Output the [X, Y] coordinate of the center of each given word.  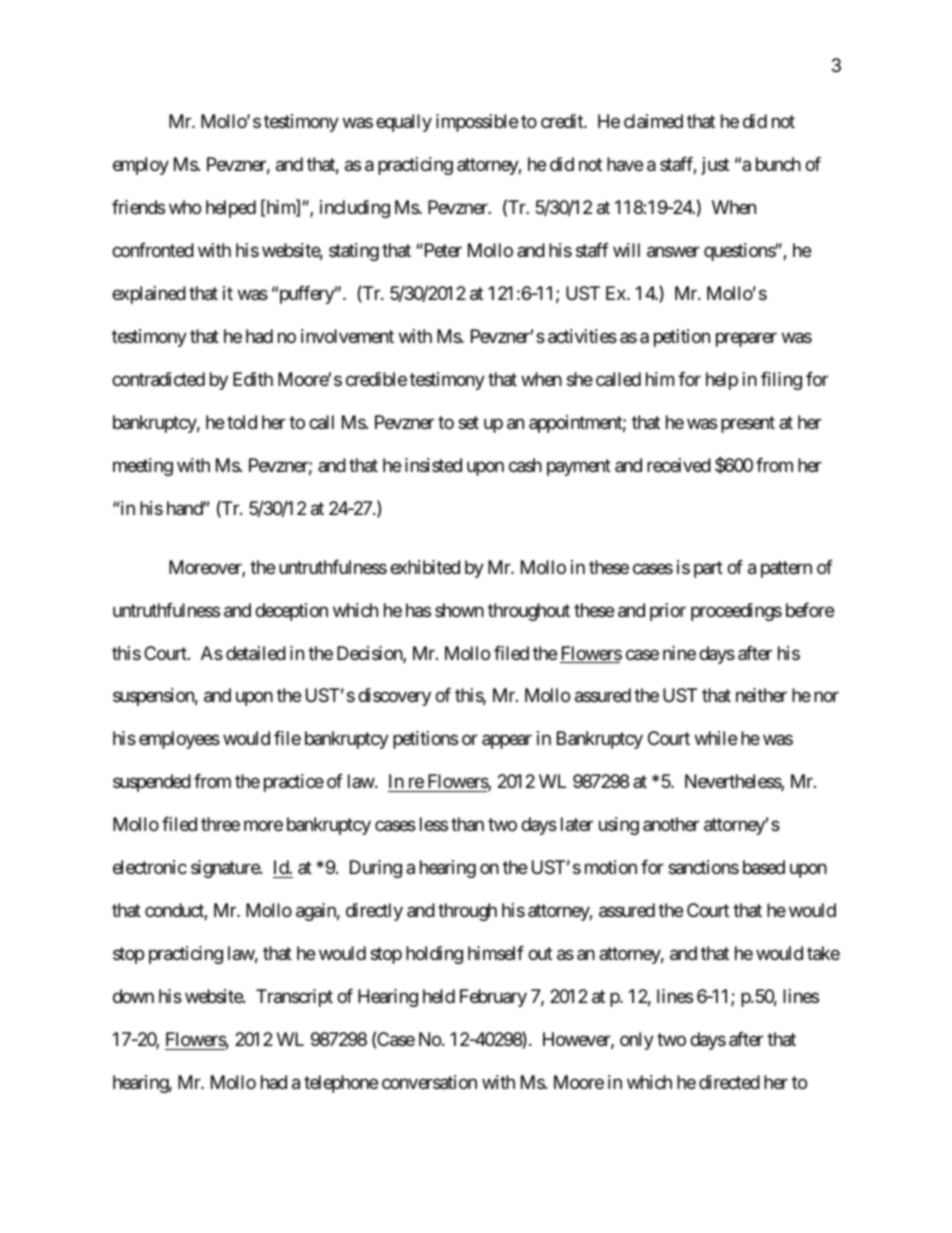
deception [291, 612]
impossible [477, 123]
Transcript [294, 998]
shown [459, 610]
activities [582, 336]
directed [729, 1082]
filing [781, 381]
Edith [253, 379]
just [715, 166]
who [185, 207]
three [220, 824]
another [671, 824]
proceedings [736, 612]
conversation [429, 1082]
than [467, 824]
